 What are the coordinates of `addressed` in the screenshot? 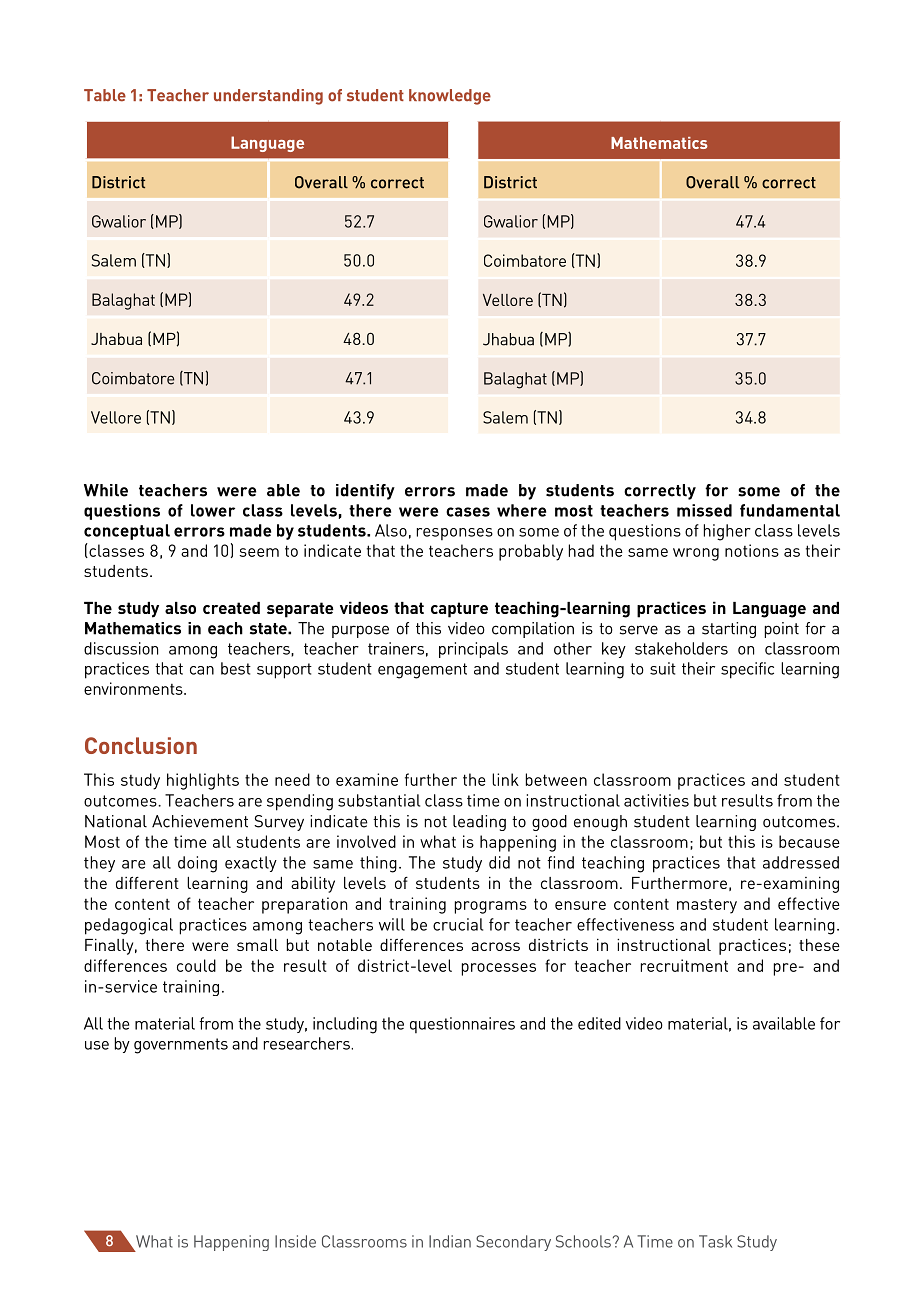 It's located at (801, 862).
